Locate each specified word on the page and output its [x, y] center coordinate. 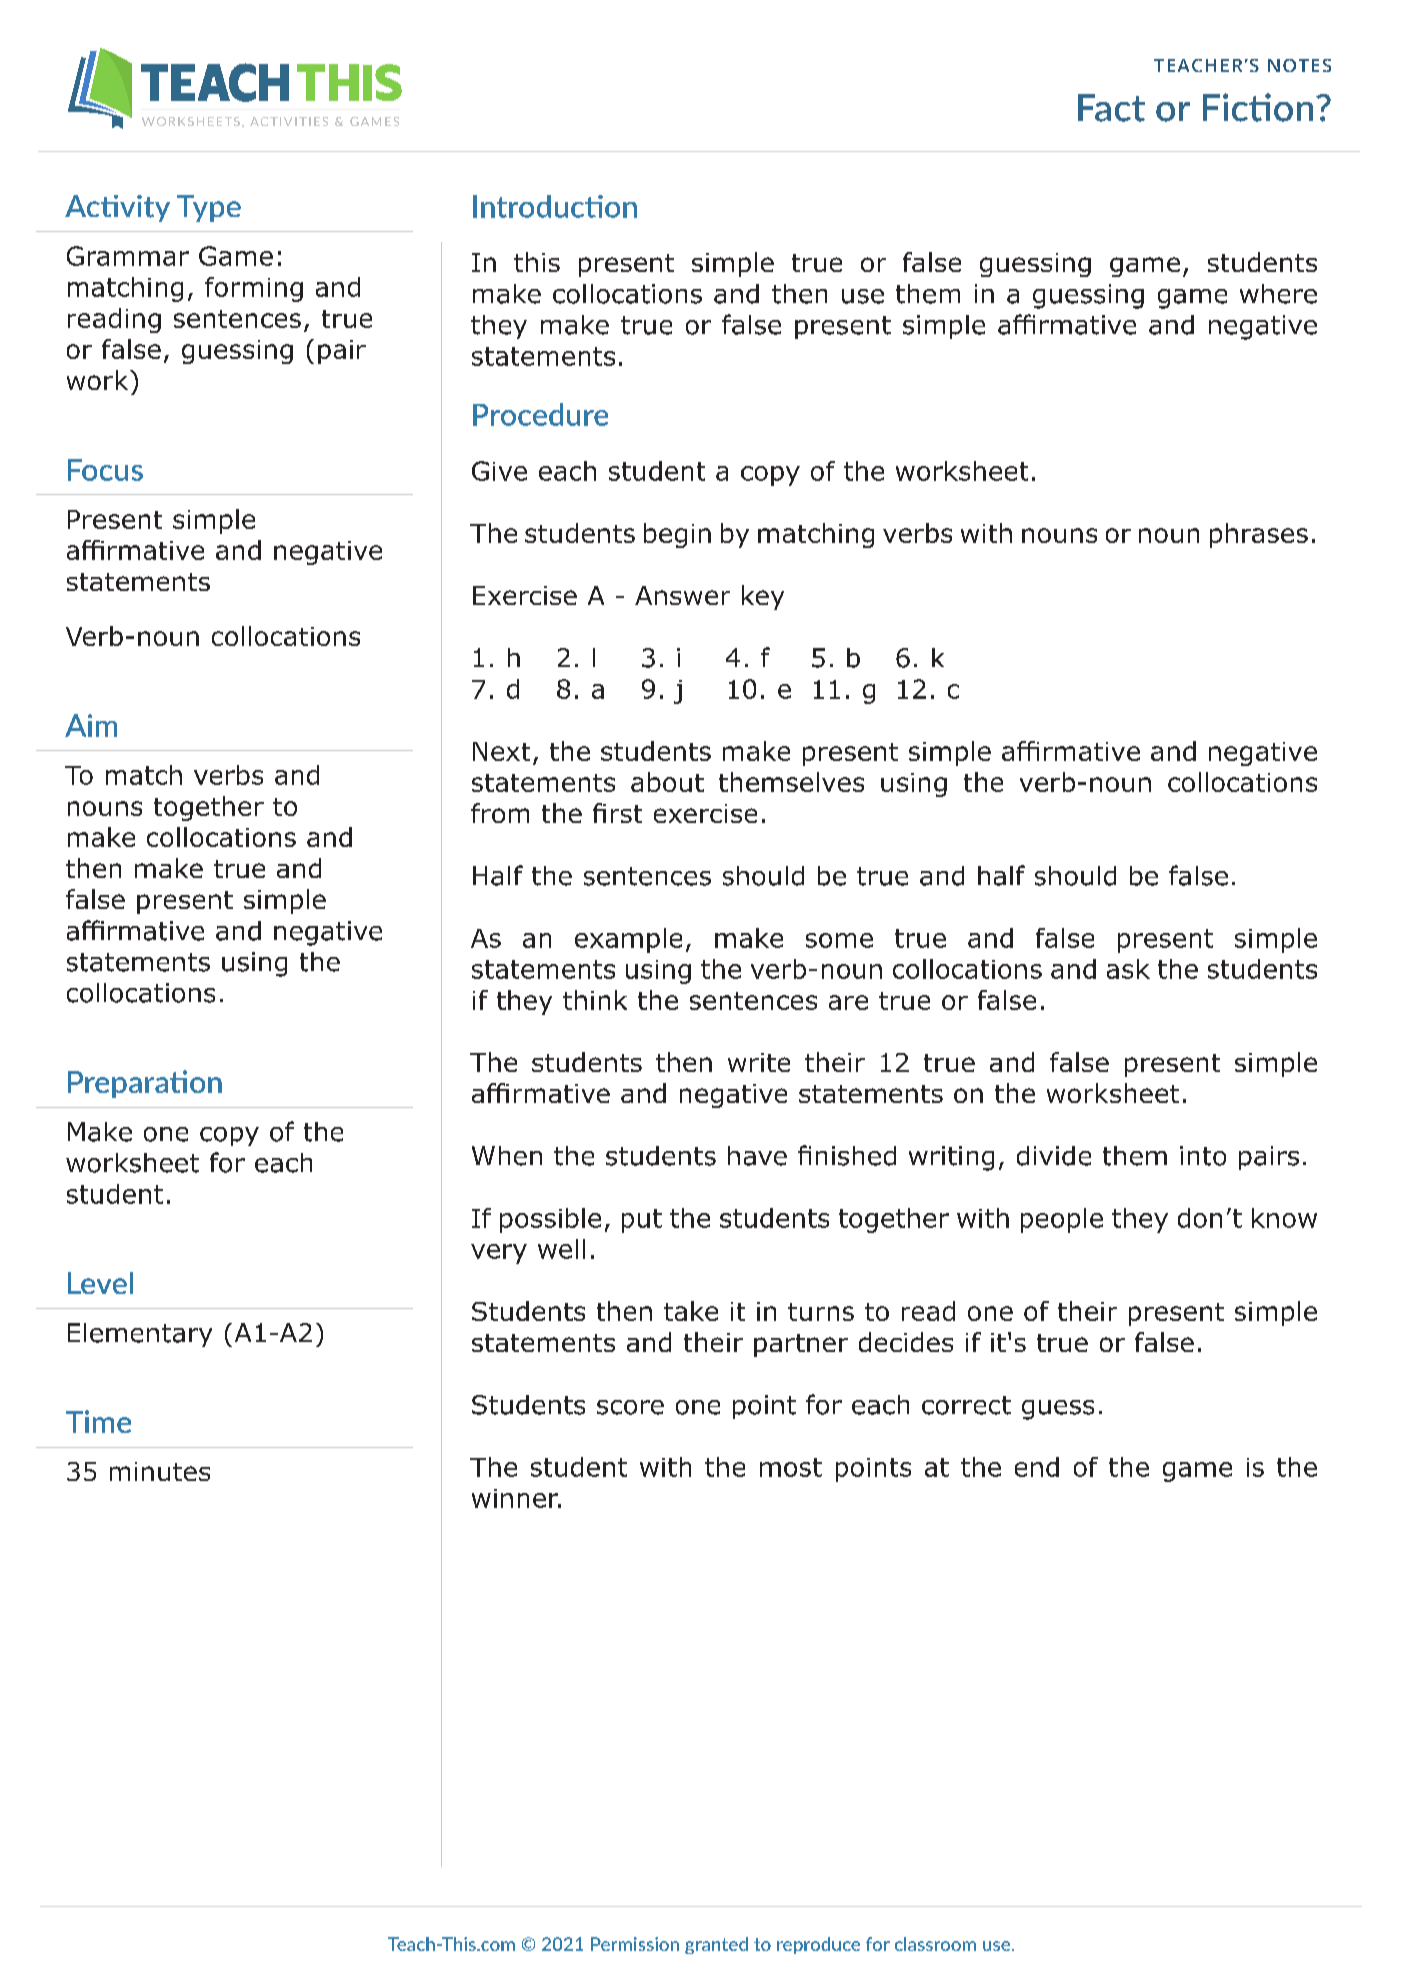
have [757, 1156]
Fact [1111, 108]
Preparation [145, 1084]
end [1037, 1467]
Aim [91, 725]
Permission [635, 1944]
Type [209, 208]
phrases [1259, 535]
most [791, 1467]
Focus [105, 470]
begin [677, 535]
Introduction [555, 206]
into [1203, 1156]
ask [1128, 969]
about [667, 782]
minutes [160, 1471]
